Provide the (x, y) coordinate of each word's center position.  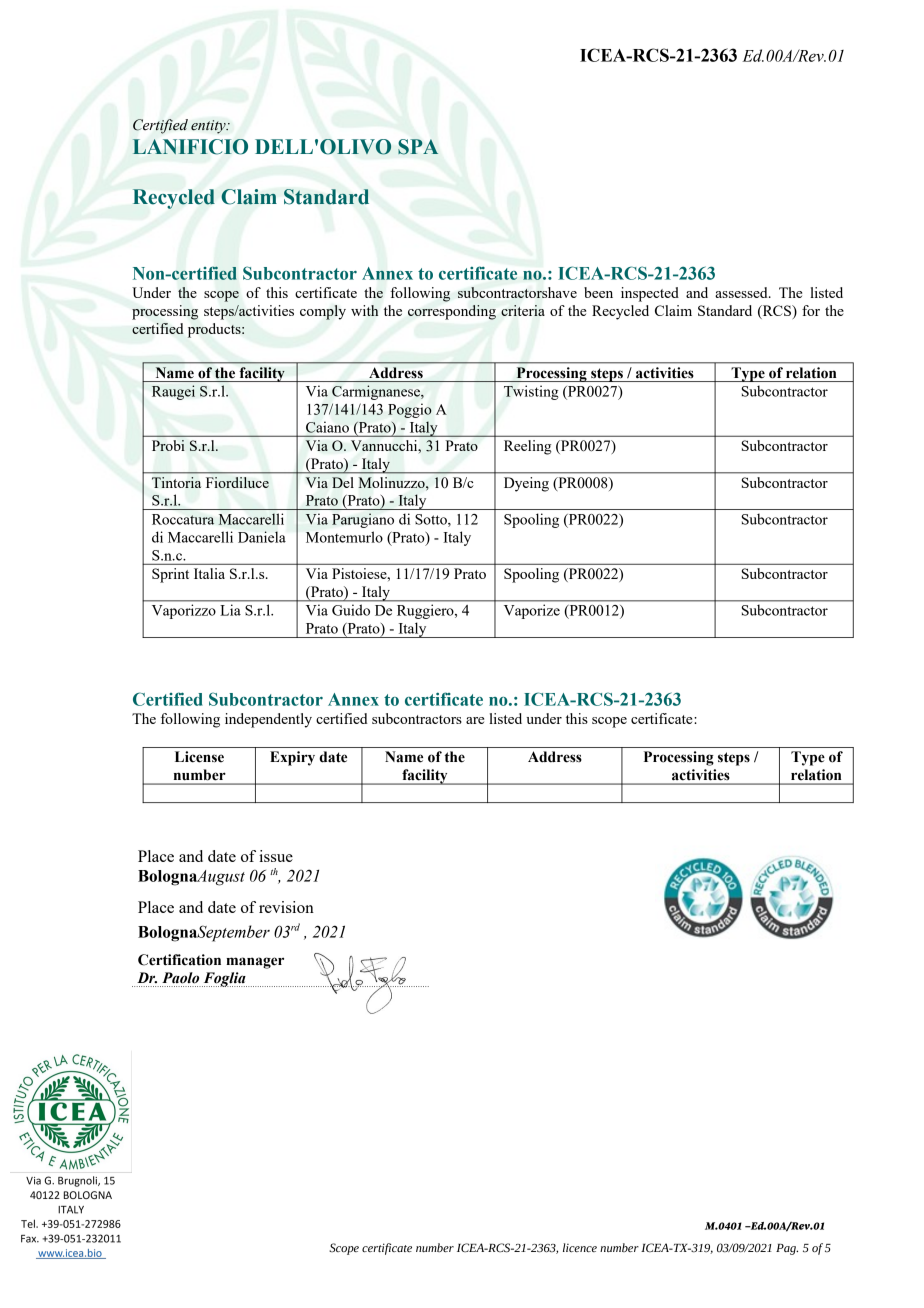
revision (286, 907)
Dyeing (526, 484)
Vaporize (532, 612)
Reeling (528, 447)
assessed (742, 292)
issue (276, 856)
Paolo (180, 978)
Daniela (262, 537)
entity (209, 127)
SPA (418, 147)
